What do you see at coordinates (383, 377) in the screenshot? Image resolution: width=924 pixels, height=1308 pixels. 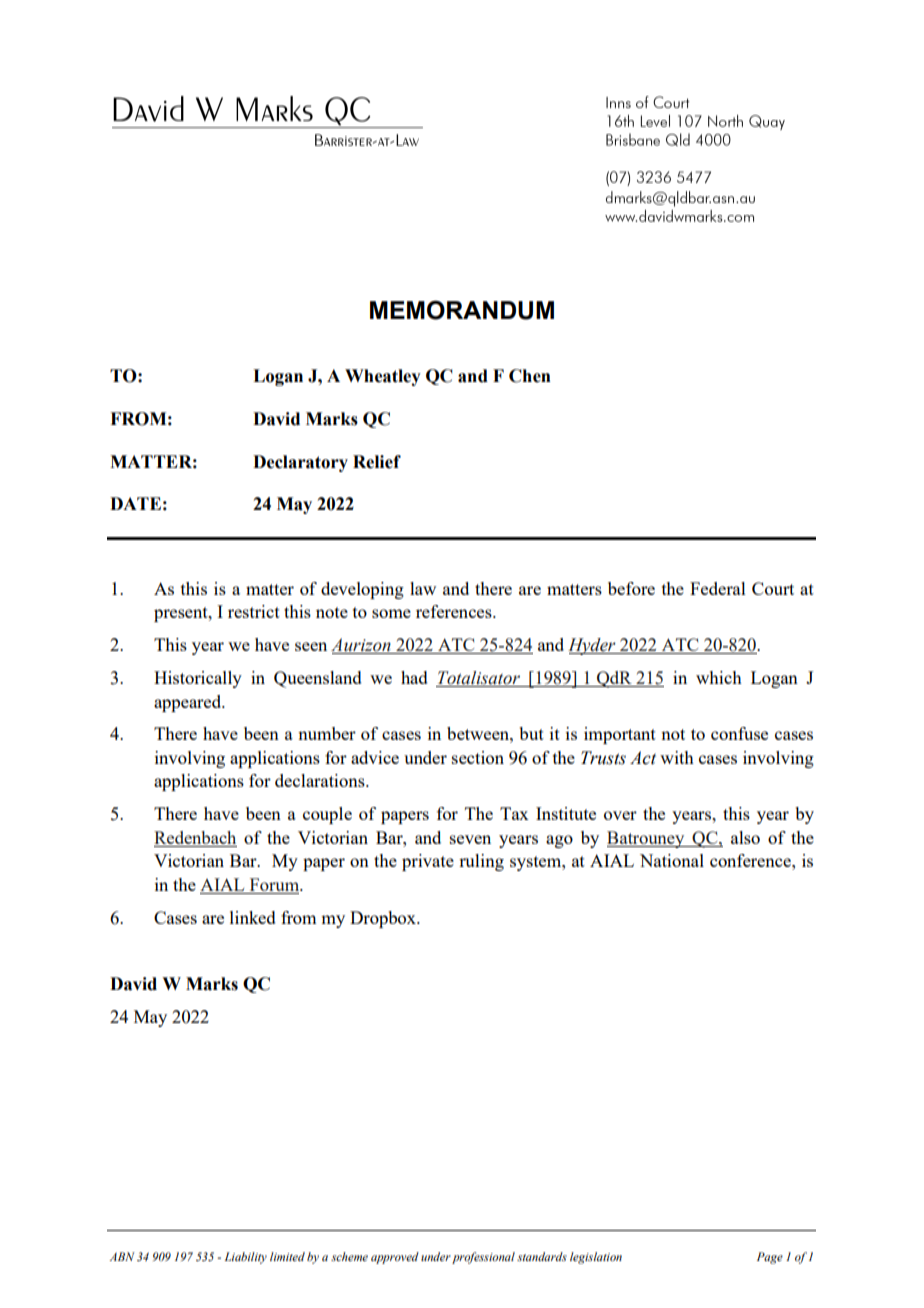 I see `Wheatley` at bounding box center [383, 377].
